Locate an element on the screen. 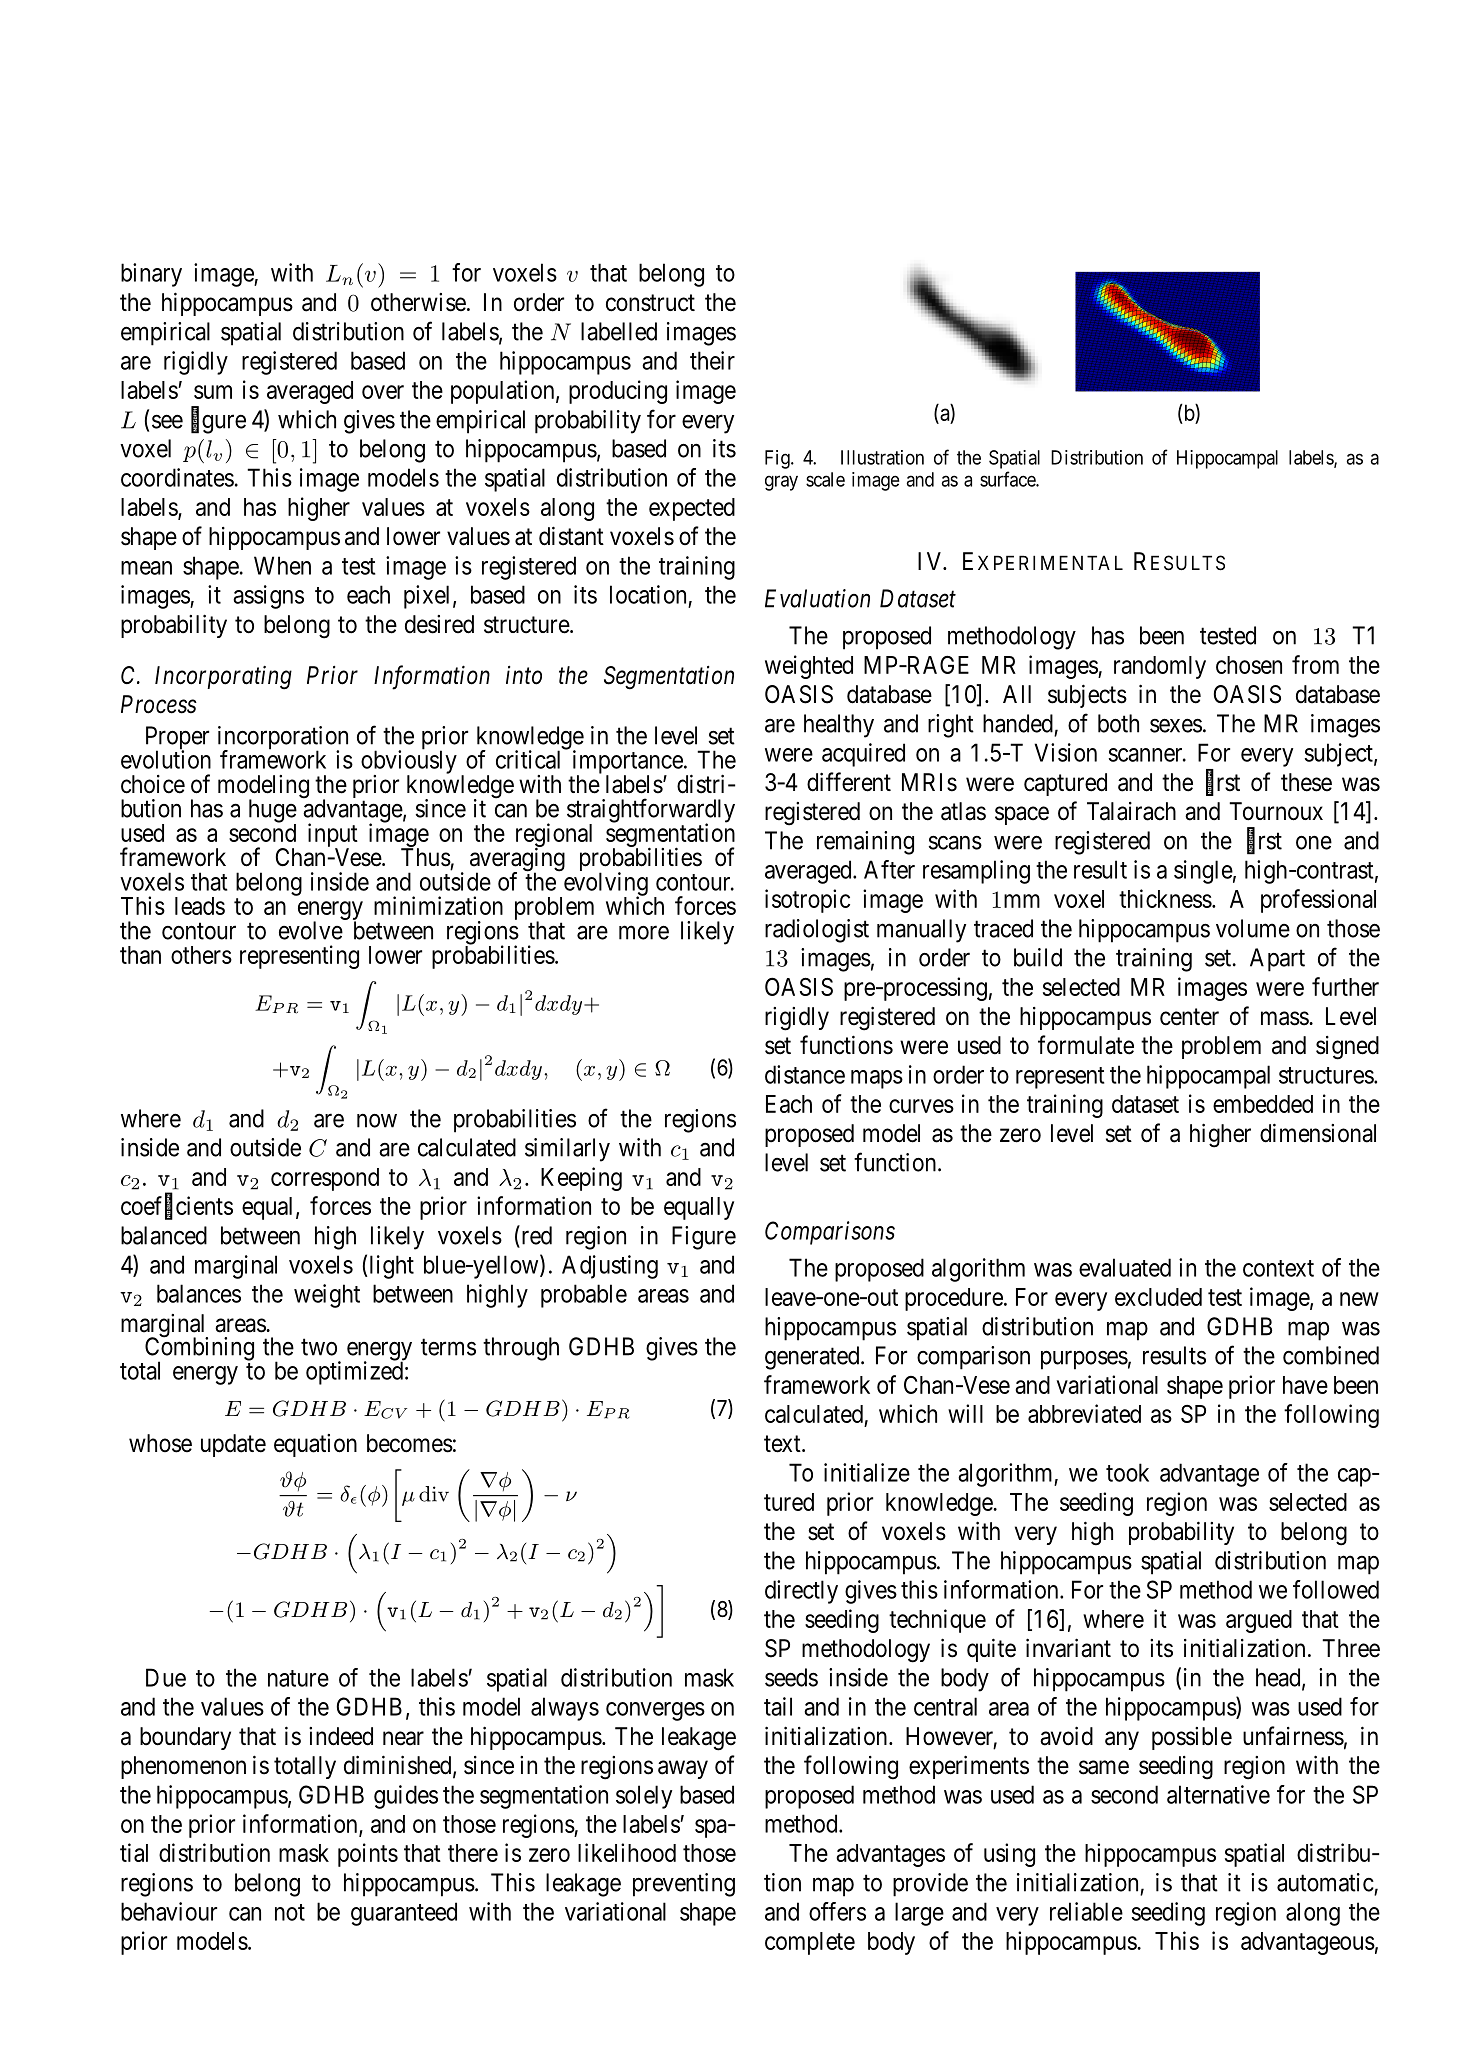  sum is located at coordinates (213, 392).
